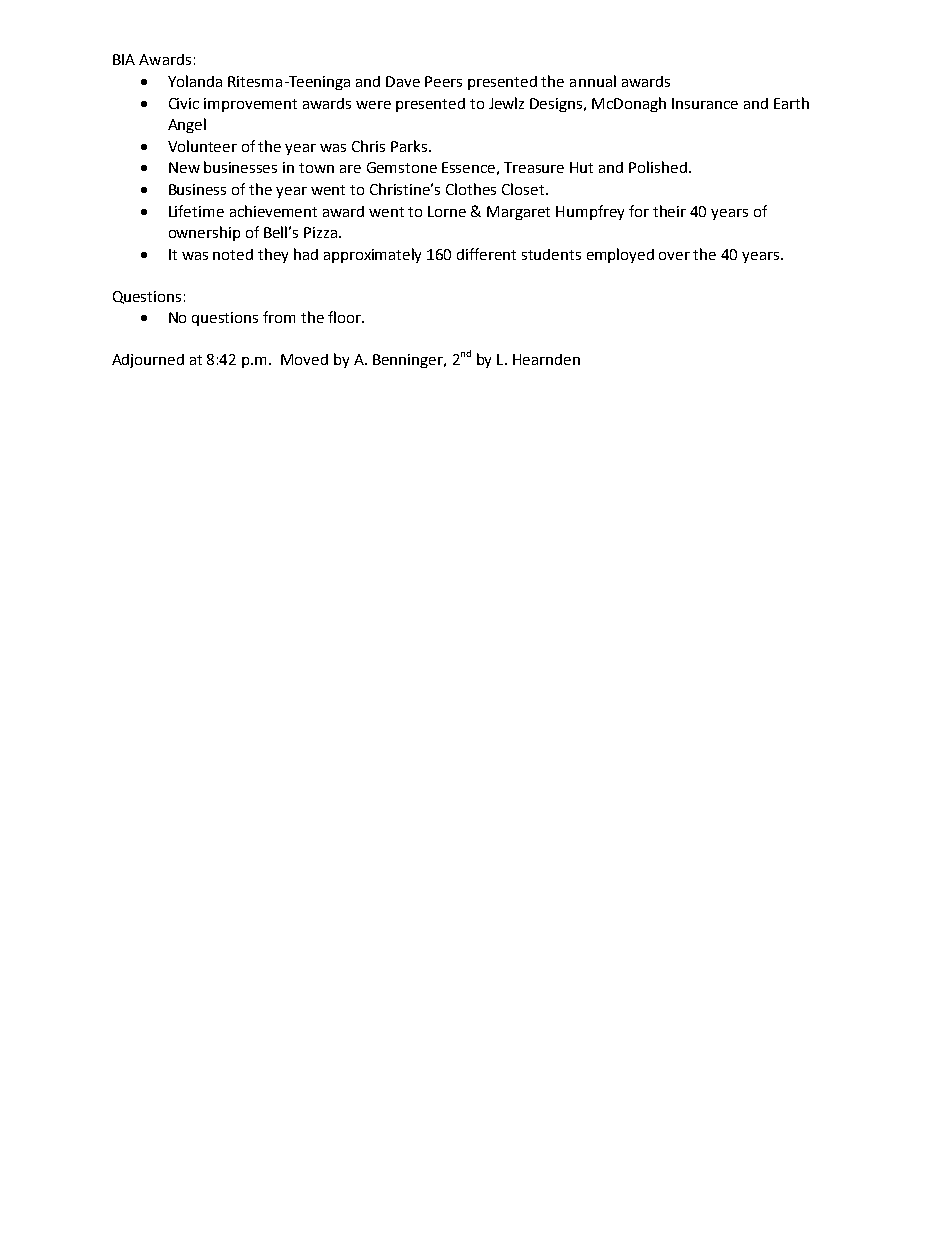  I want to click on Parks, so click(410, 146).
